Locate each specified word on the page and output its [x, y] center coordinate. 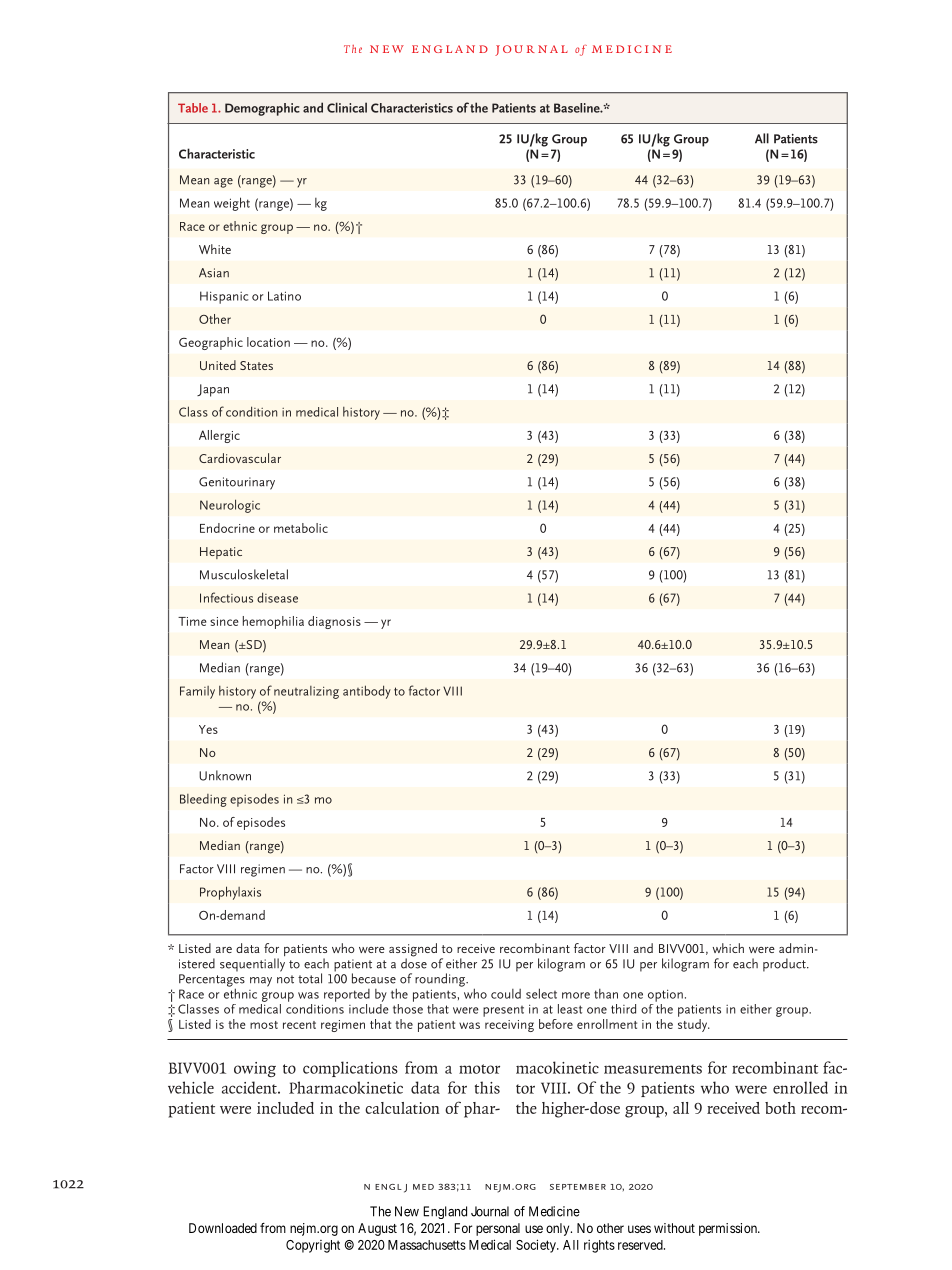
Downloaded [223, 1228]
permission [729, 1229]
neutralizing [306, 692]
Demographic [262, 109]
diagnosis [334, 622]
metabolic [301, 528]
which [728, 948]
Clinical [347, 107]
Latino [284, 296]
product [785, 965]
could [506, 994]
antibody [367, 692]
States [256, 365]
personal [498, 1229]
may [261, 982]
